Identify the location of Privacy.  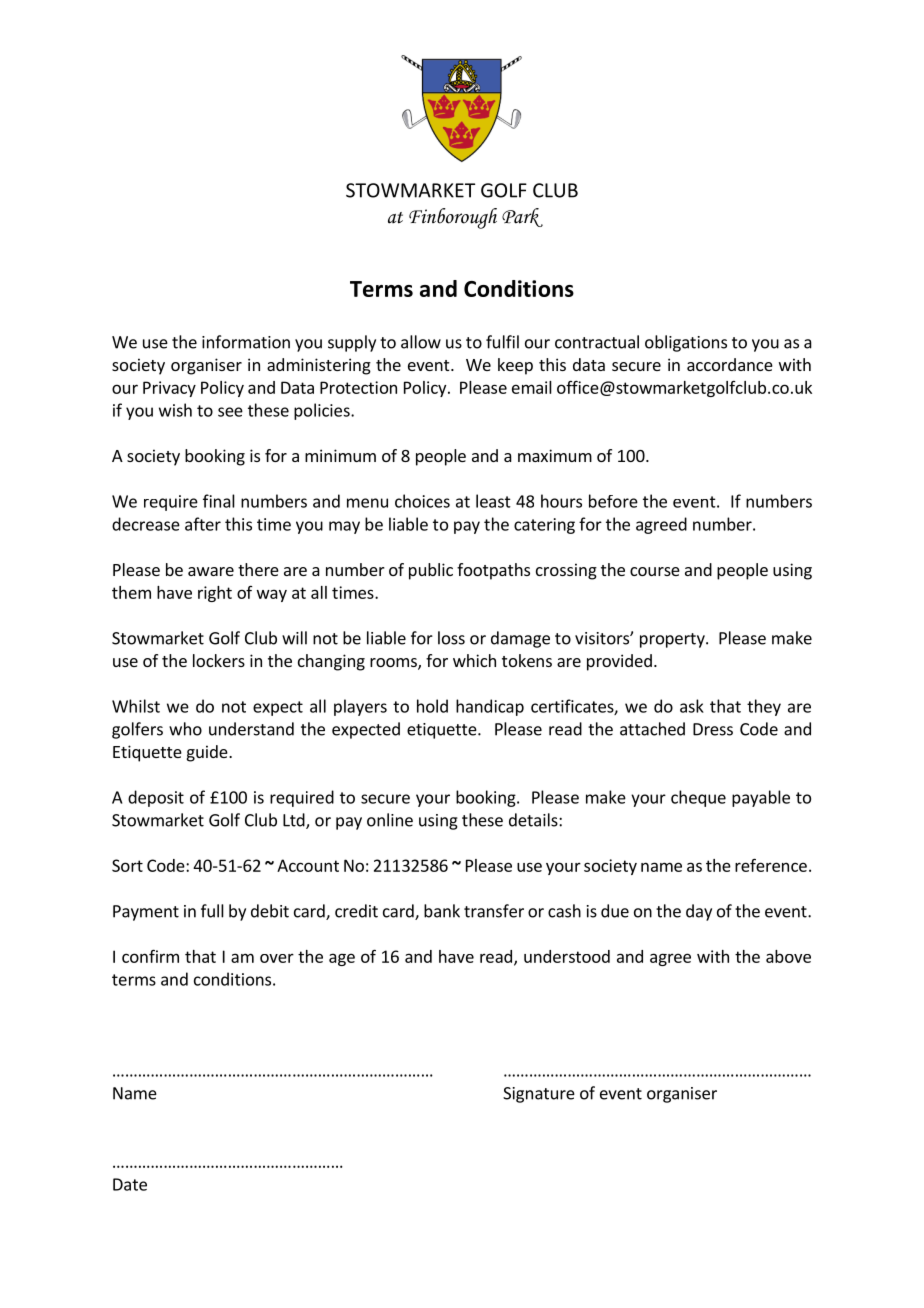
(169, 389).
